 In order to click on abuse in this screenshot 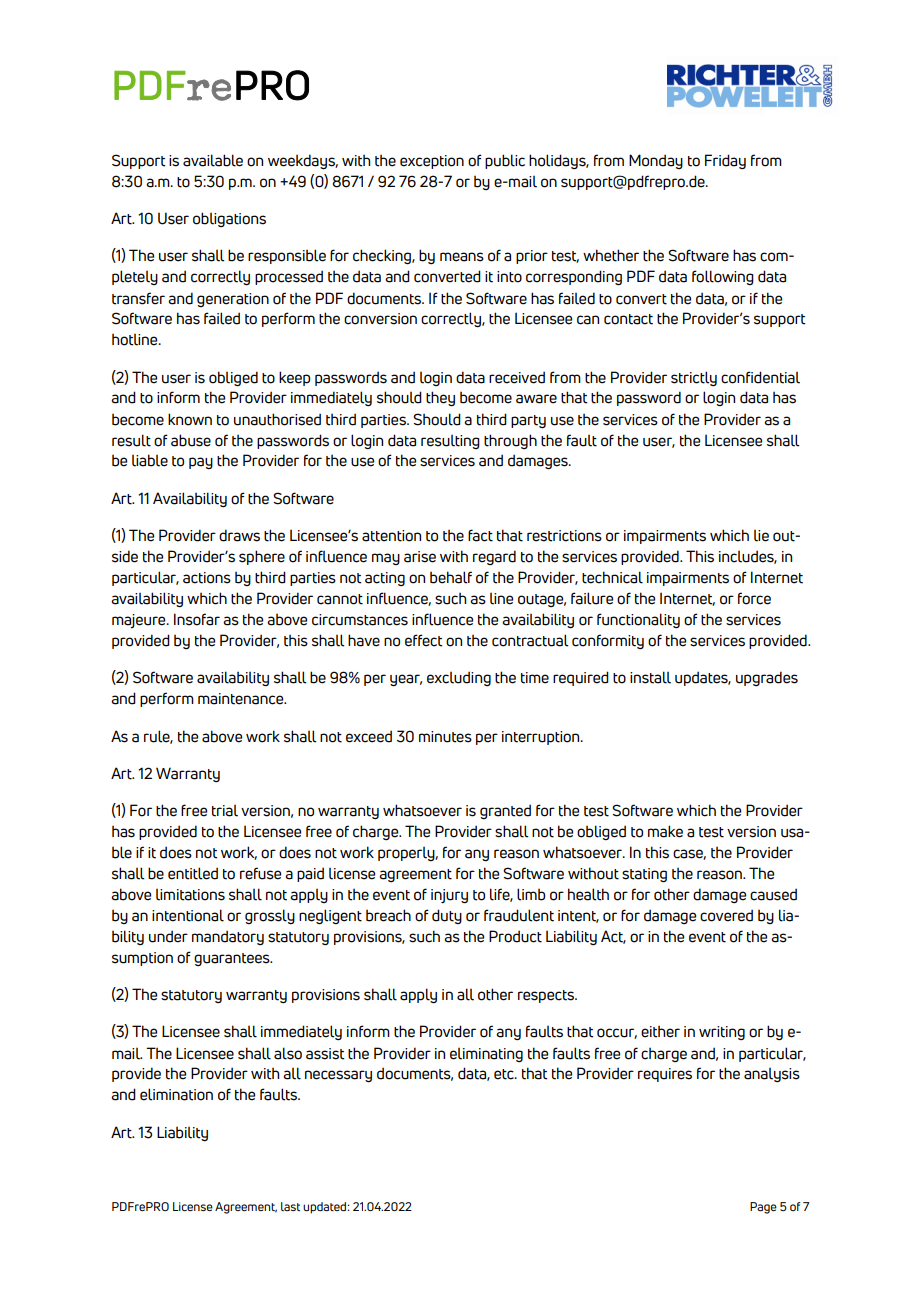, I will do `click(191, 440)`.
